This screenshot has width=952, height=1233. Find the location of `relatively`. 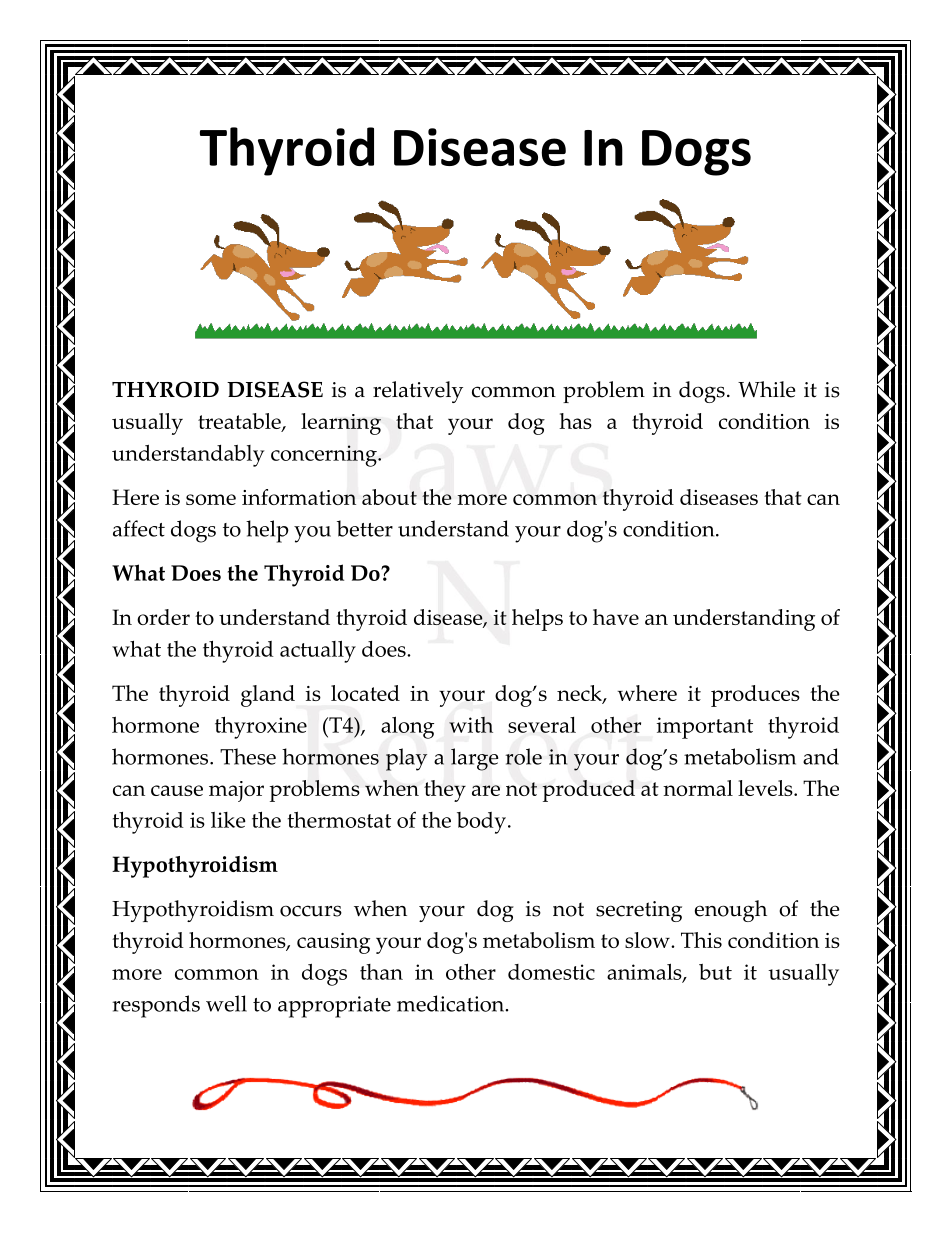

relatively is located at coordinates (418, 392).
